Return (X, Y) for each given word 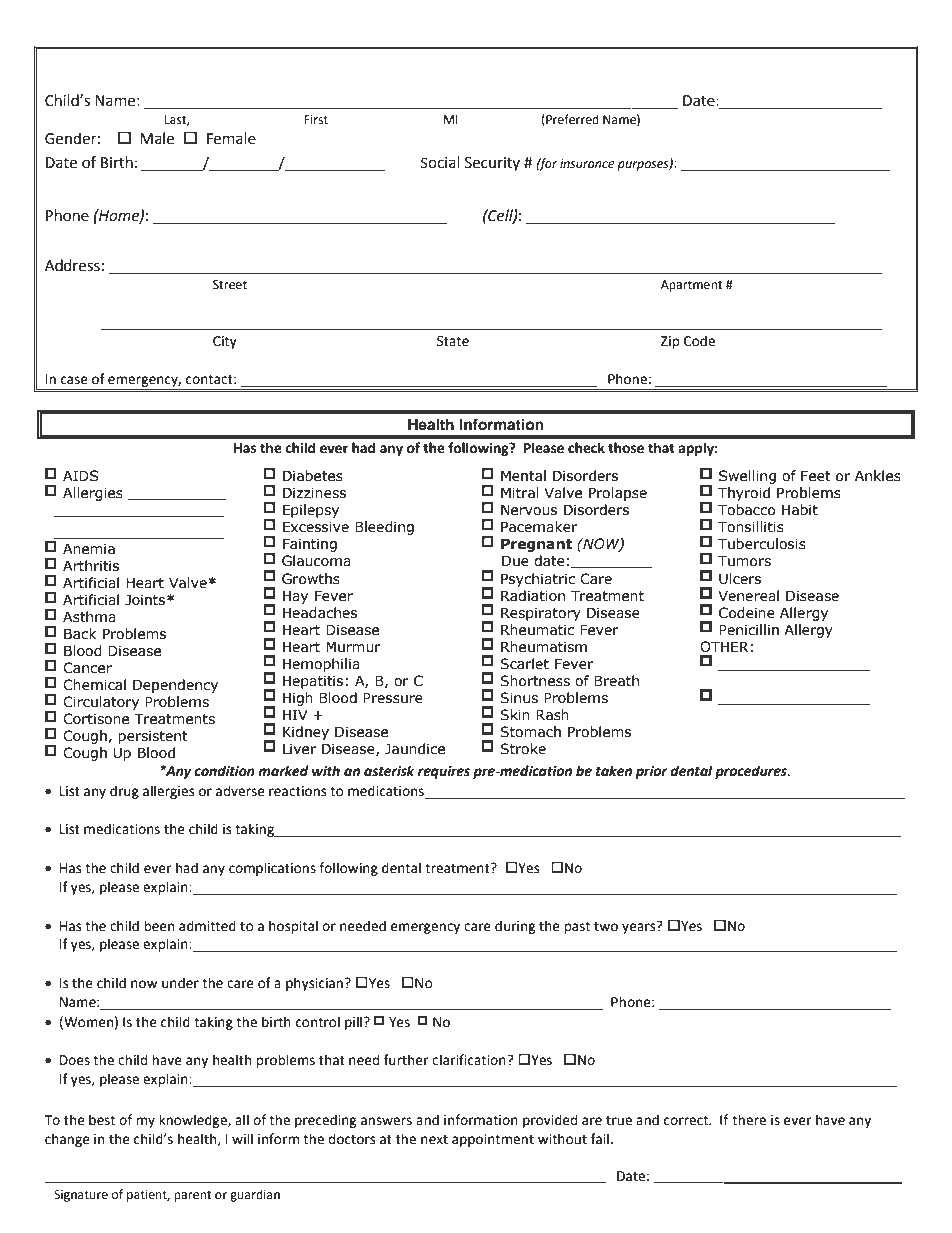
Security (492, 164)
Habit (800, 510)
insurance (587, 164)
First (316, 120)
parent (193, 1196)
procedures (752, 772)
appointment (493, 1140)
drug (124, 792)
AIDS (80, 476)
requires (444, 772)
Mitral (520, 493)
